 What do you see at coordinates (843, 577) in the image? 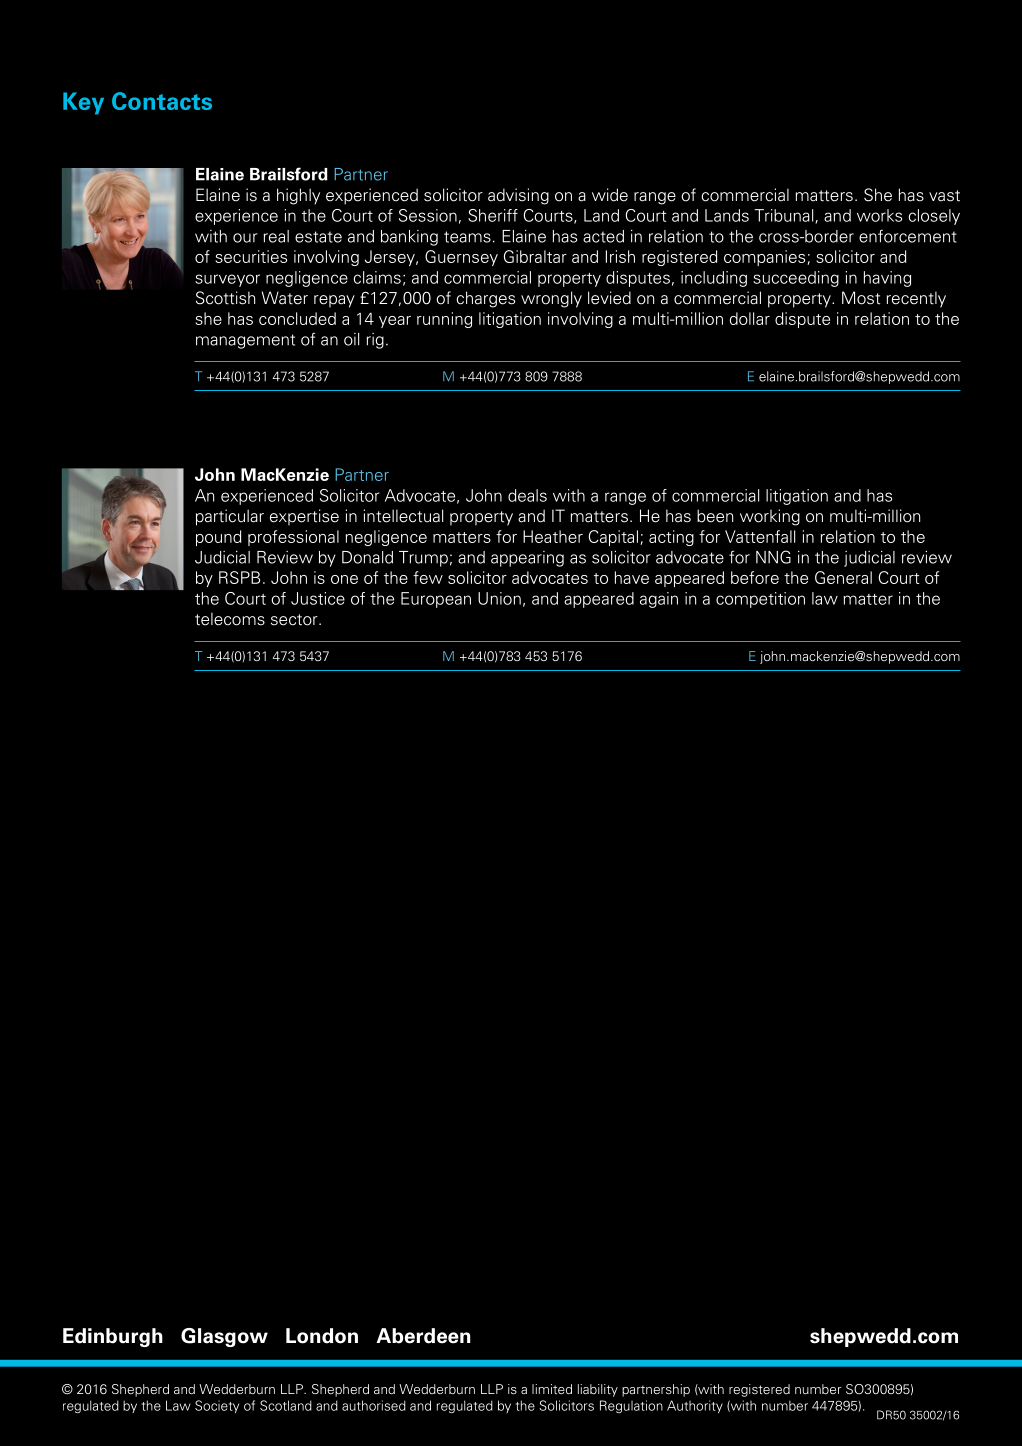
I see `General` at bounding box center [843, 577].
